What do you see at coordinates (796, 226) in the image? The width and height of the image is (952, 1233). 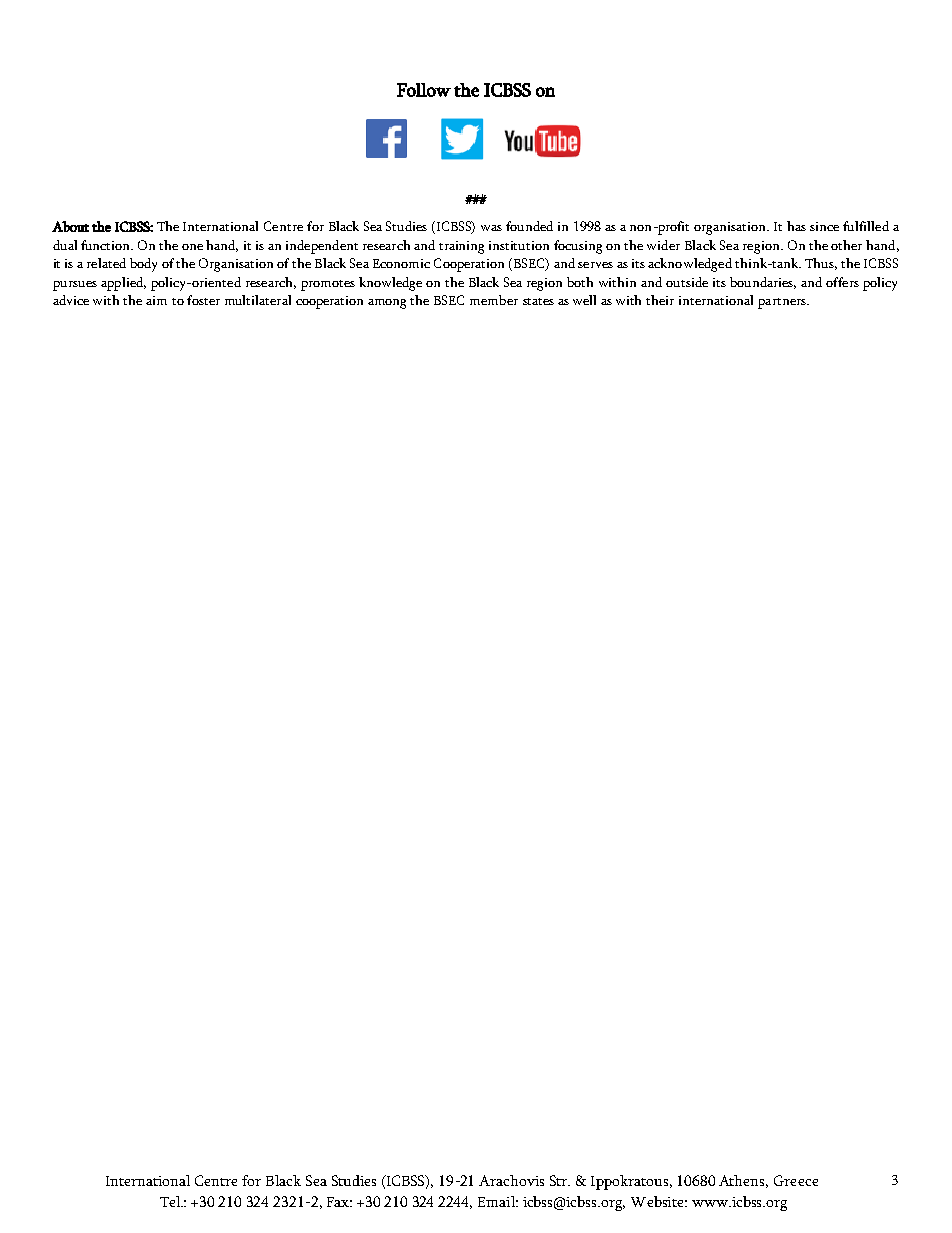 I see `has` at bounding box center [796, 226].
